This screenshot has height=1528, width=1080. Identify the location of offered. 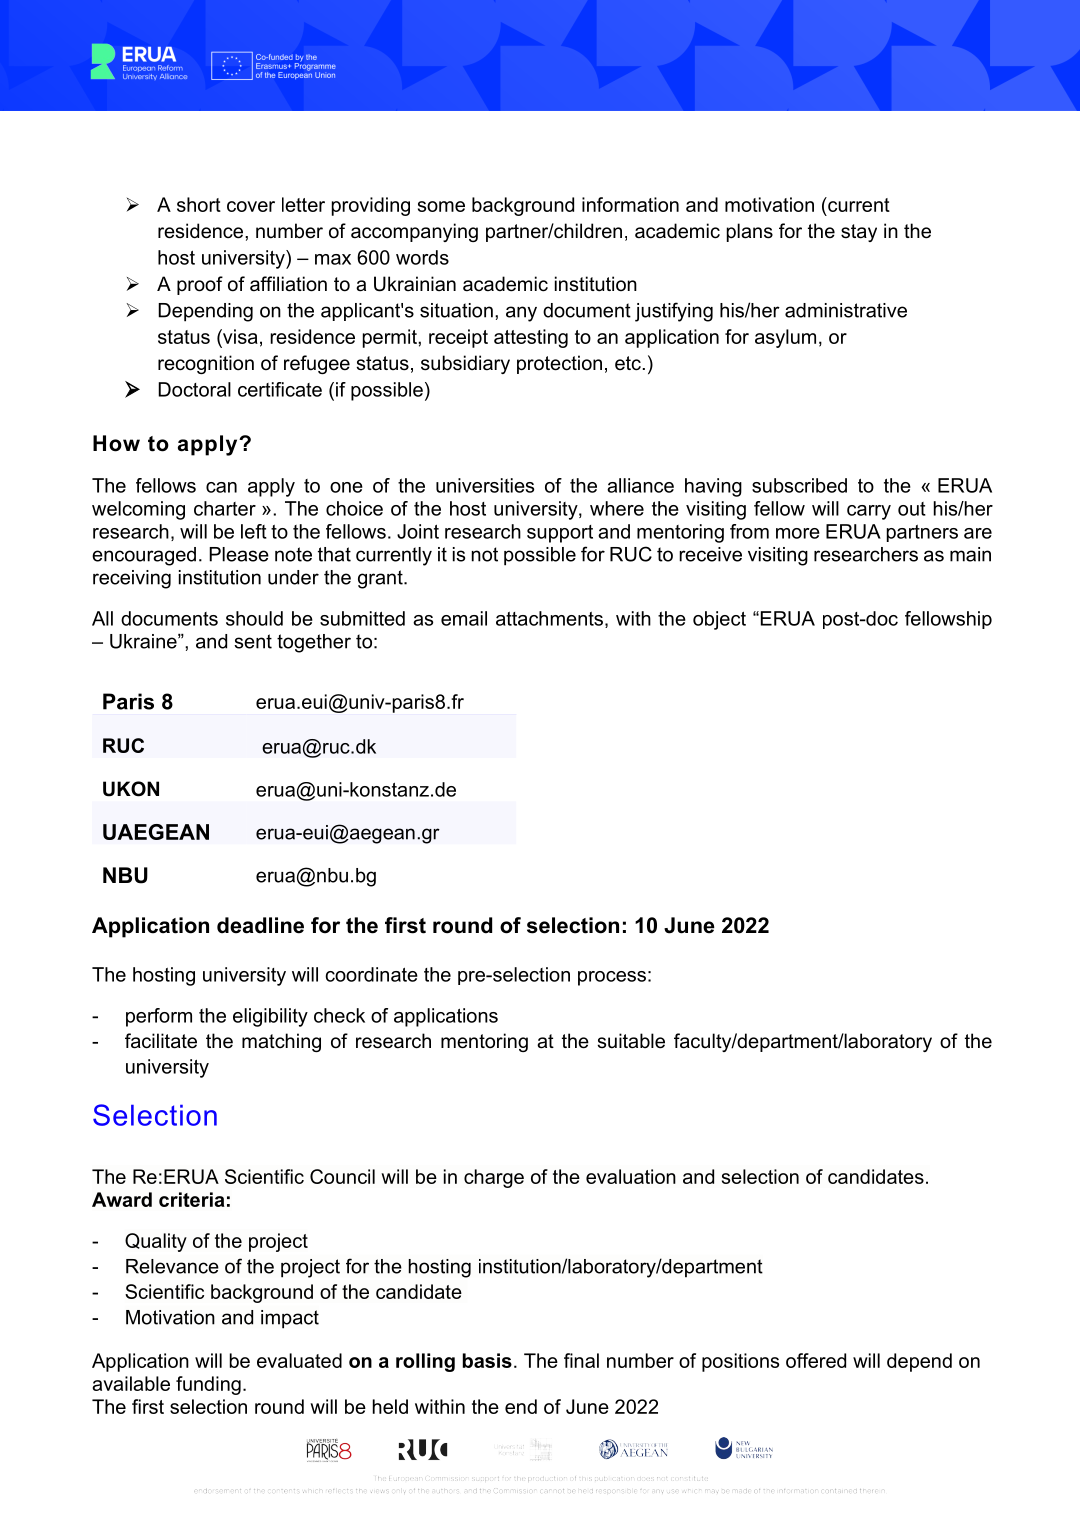
(816, 1360).
